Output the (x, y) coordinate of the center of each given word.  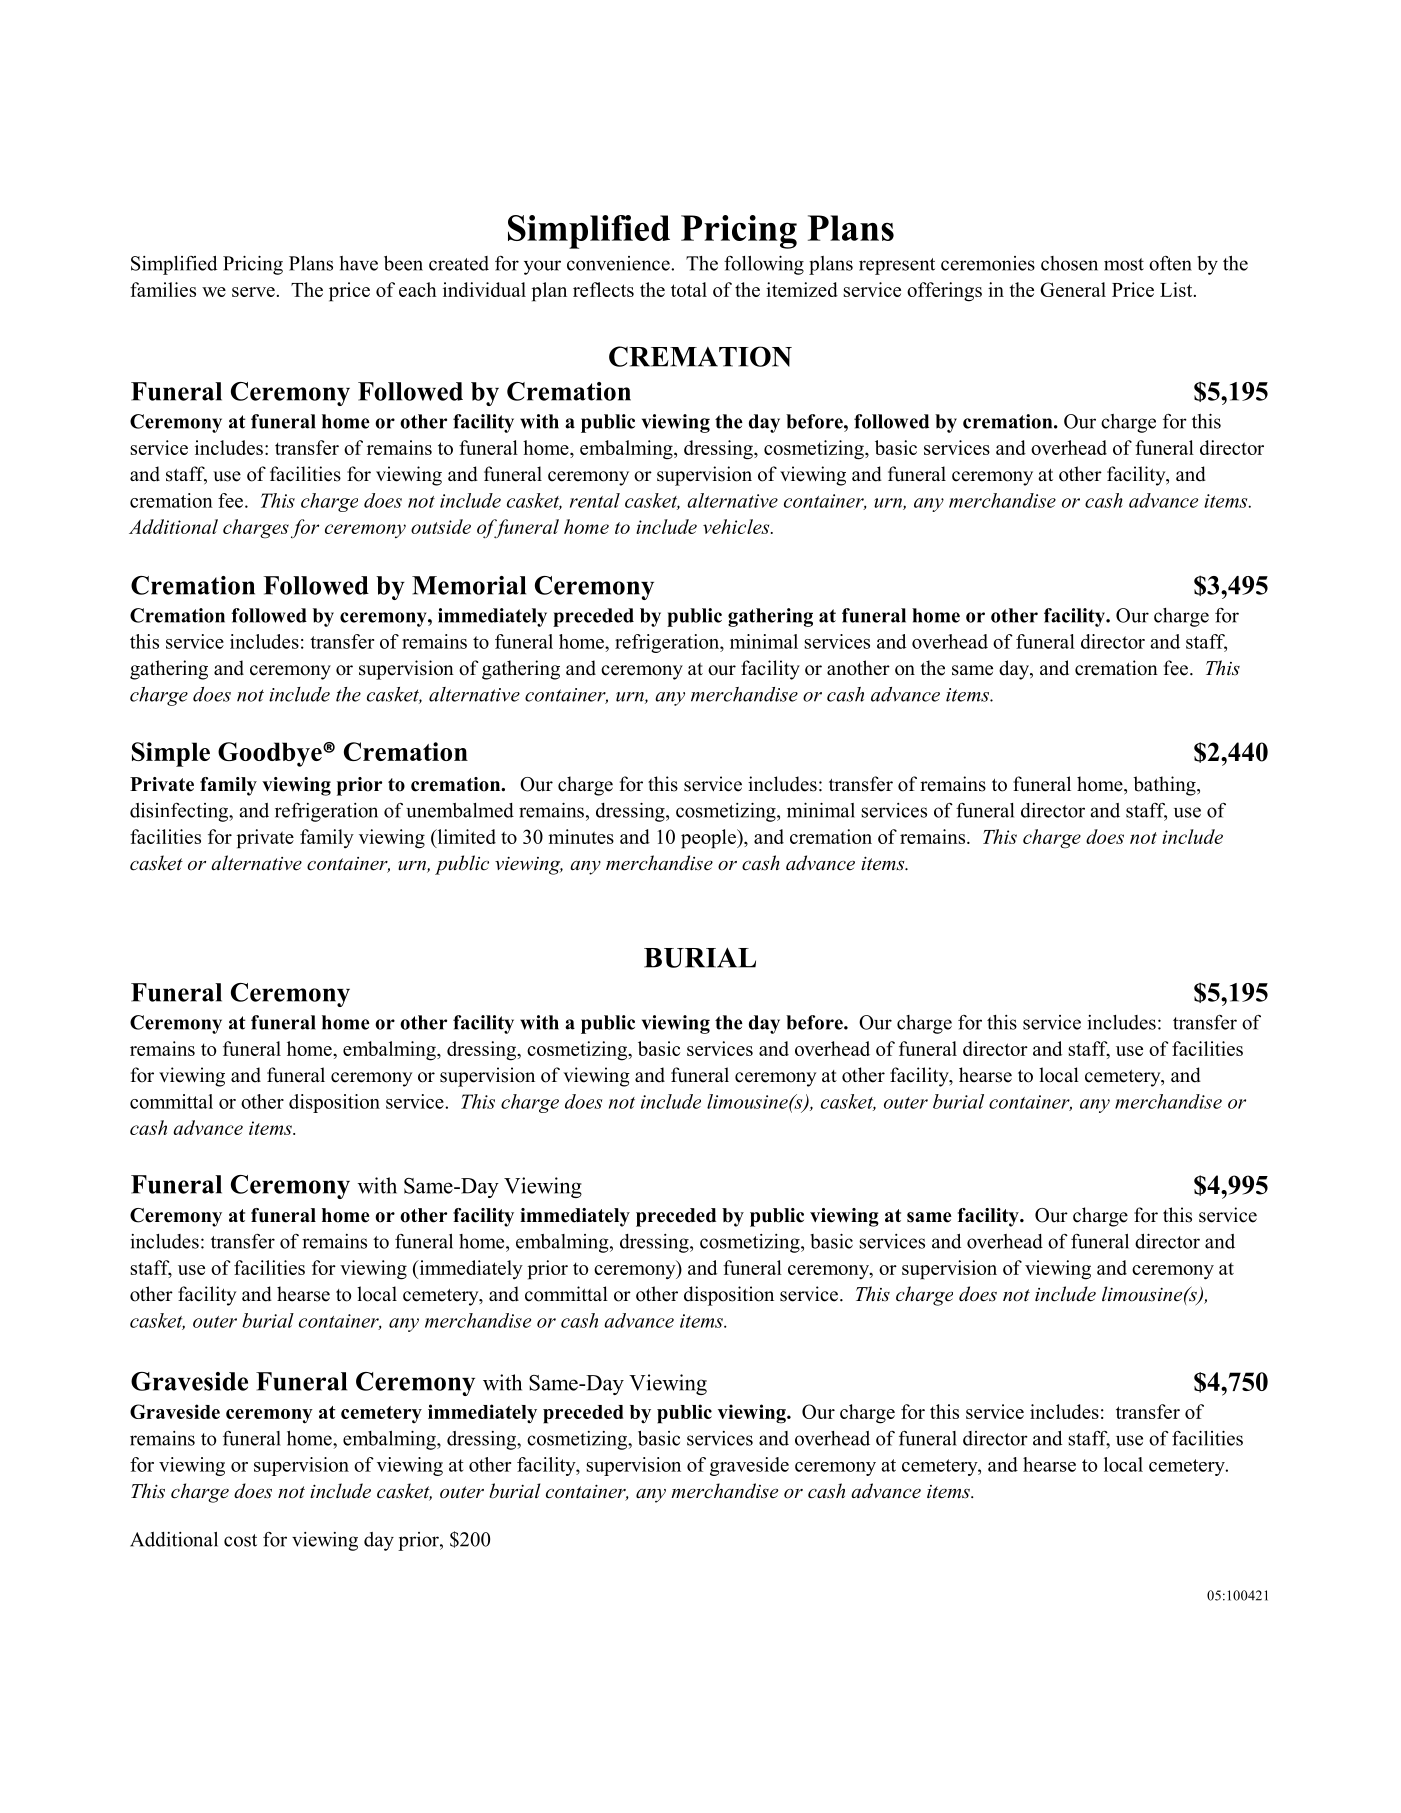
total (689, 289)
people (709, 839)
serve (253, 292)
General (1073, 289)
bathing (1165, 786)
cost (240, 1540)
